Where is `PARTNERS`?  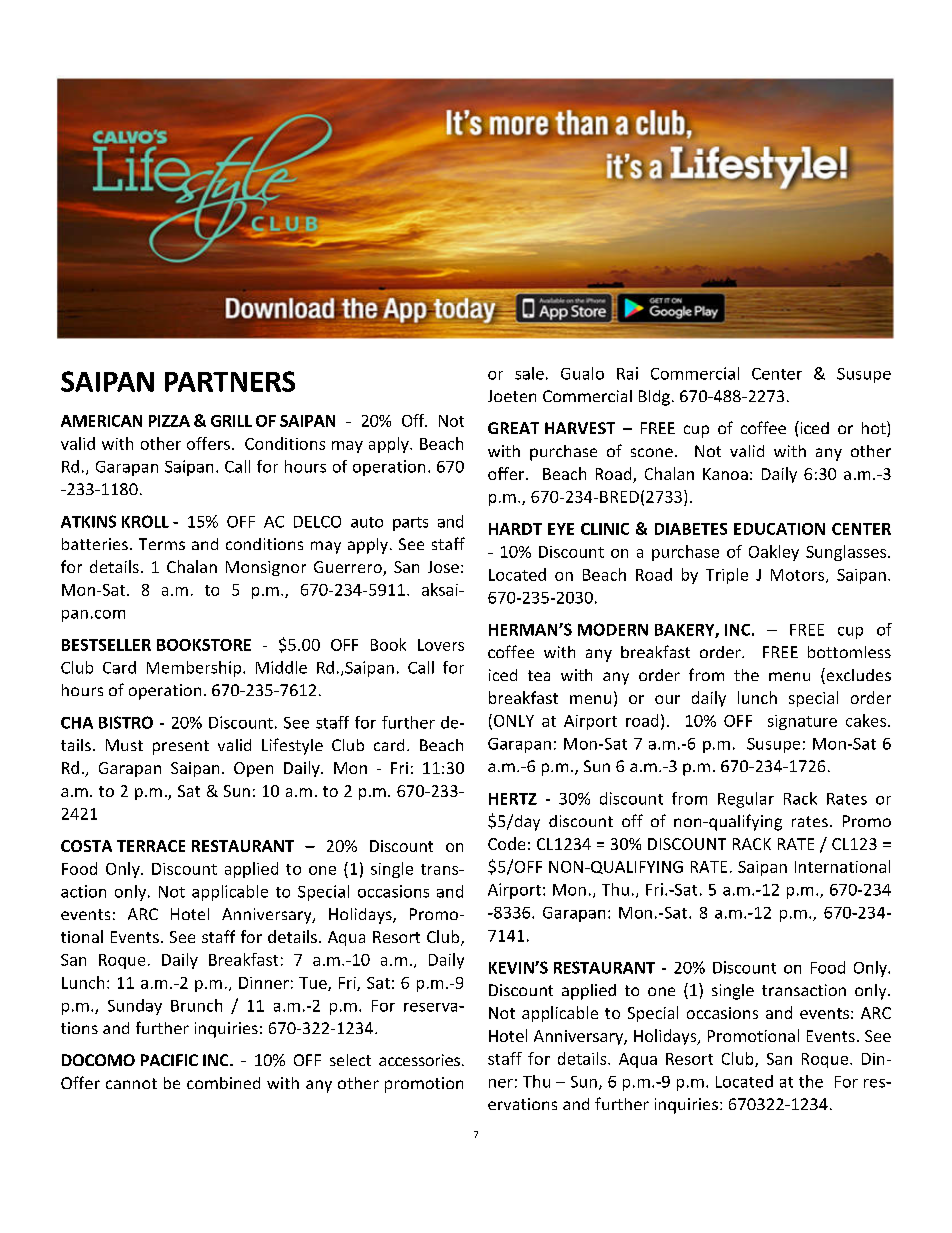 PARTNERS is located at coordinates (230, 381).
